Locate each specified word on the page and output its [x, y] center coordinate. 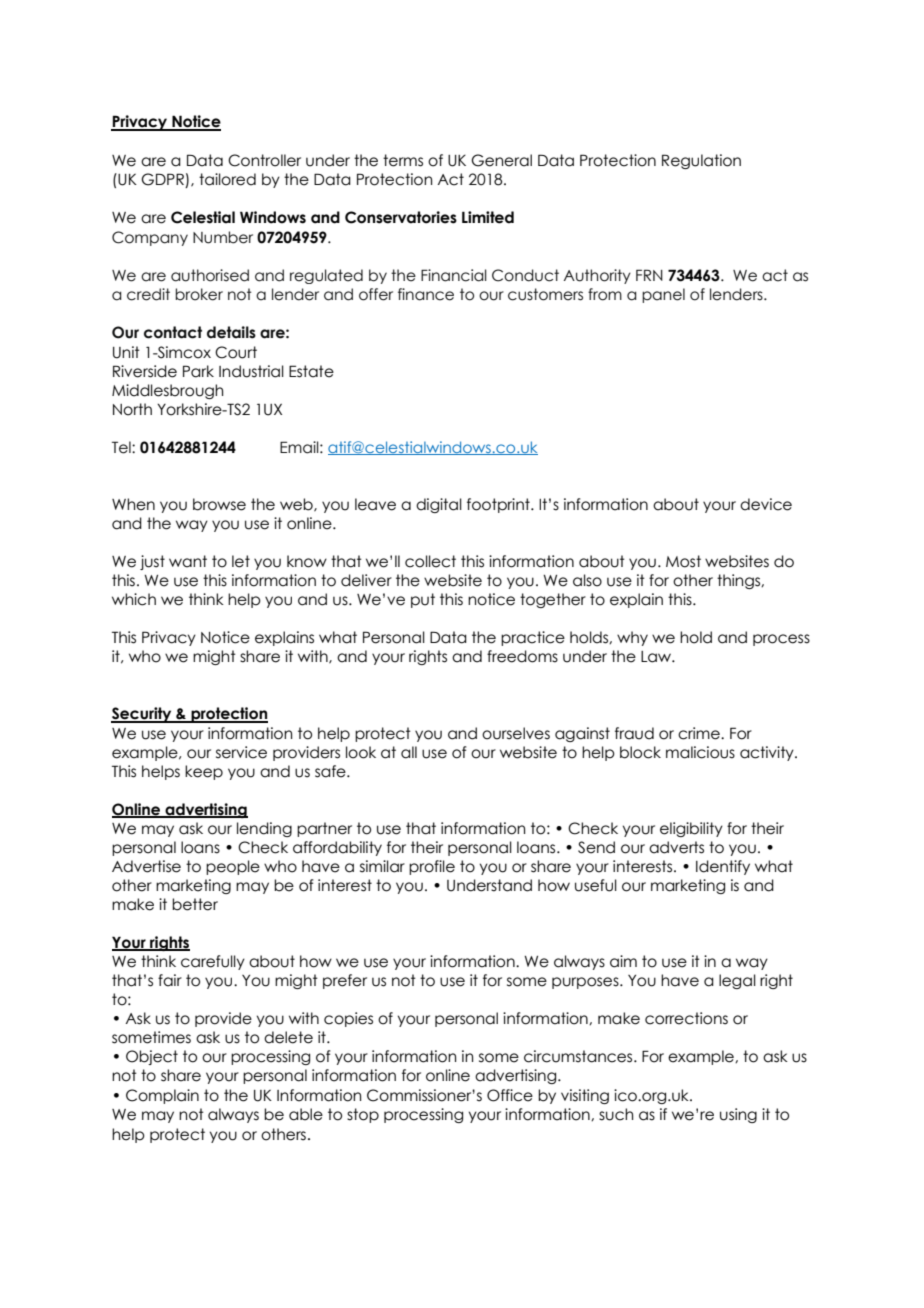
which [134, 599]
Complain [162, 1096]
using [738, 1115]
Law [657, 657]
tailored [227, 179]
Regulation [701, 161]
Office [510, 1095]
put [423, 600]
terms [403, 160]
